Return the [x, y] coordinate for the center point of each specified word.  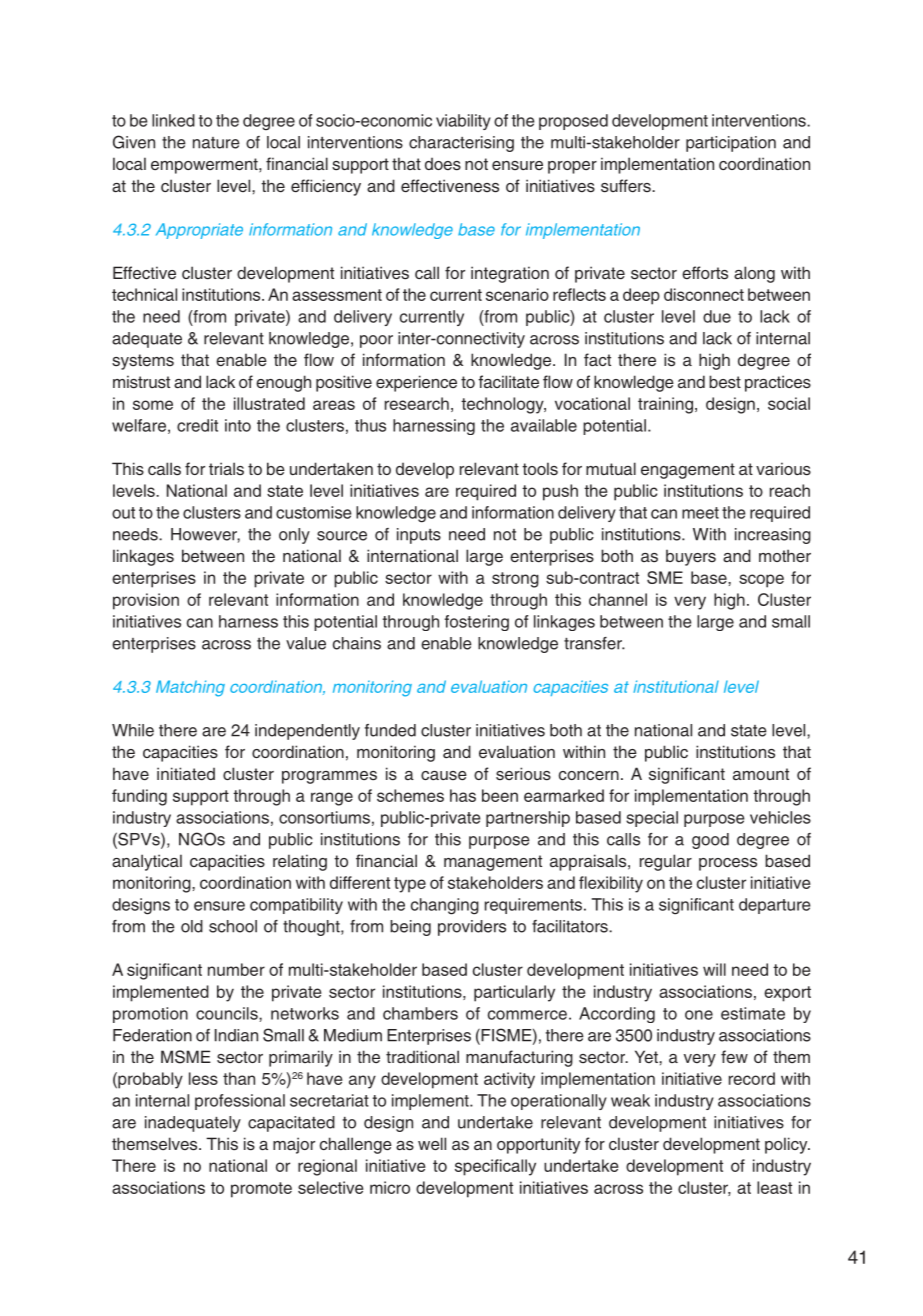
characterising [461, 144]
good [710, 841]
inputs [419, 536]
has [463, 795]
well [432, 1144]
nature [216, 143]
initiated [186, 774]
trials [226, 468]
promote [261, 1190]
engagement [688, 471]
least [774, 1187]
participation [731, 144]
